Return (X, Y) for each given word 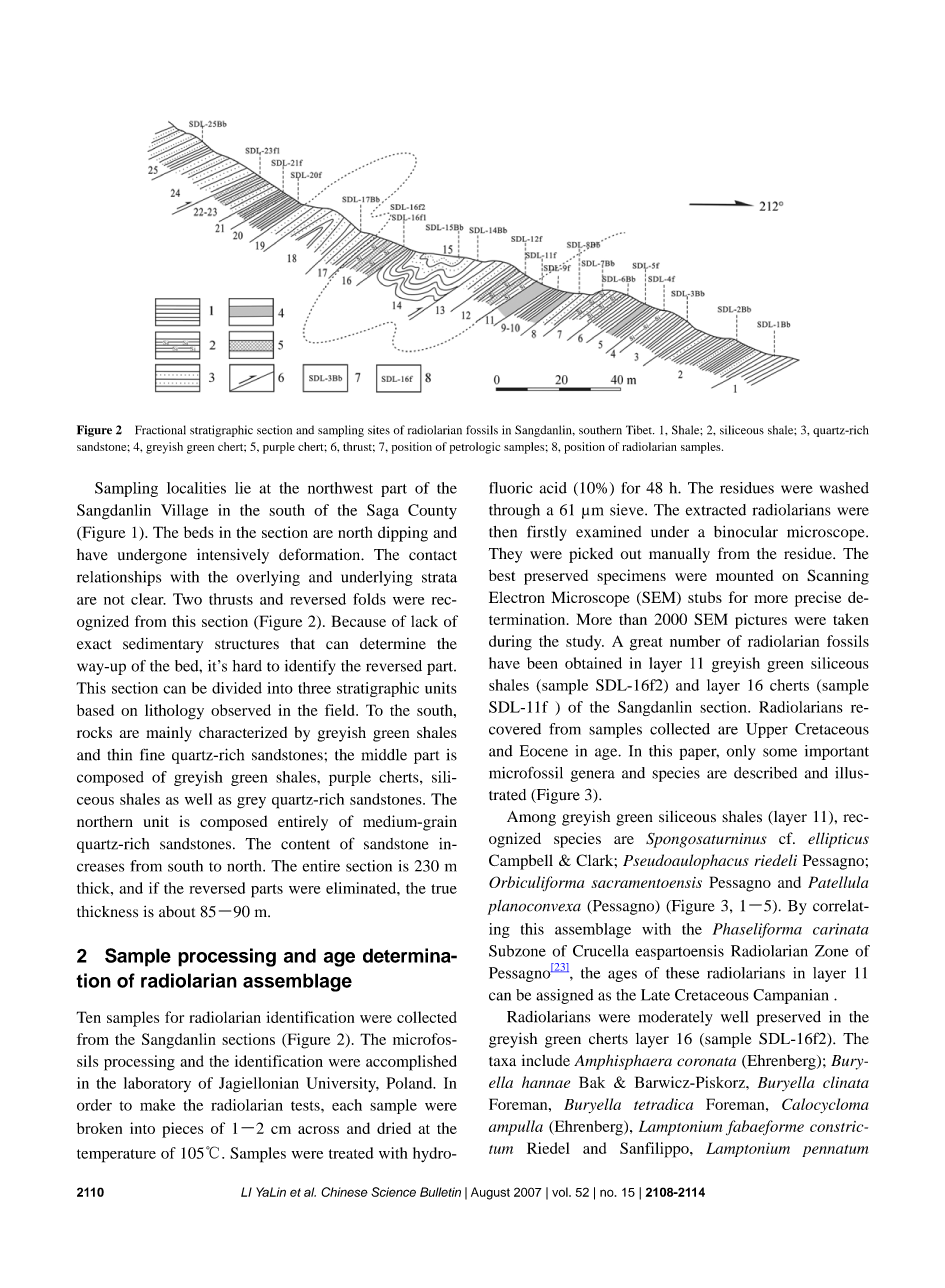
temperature (116, 1156)
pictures (761, 621)
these (682, 973)
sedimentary (163, 645)
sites (379, 430)
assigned (564, 996)
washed (844, 488)
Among (531, 818)
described (765, 773)
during (510, 643)
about (177, 912)
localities (196, 488)
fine (152, 755)
